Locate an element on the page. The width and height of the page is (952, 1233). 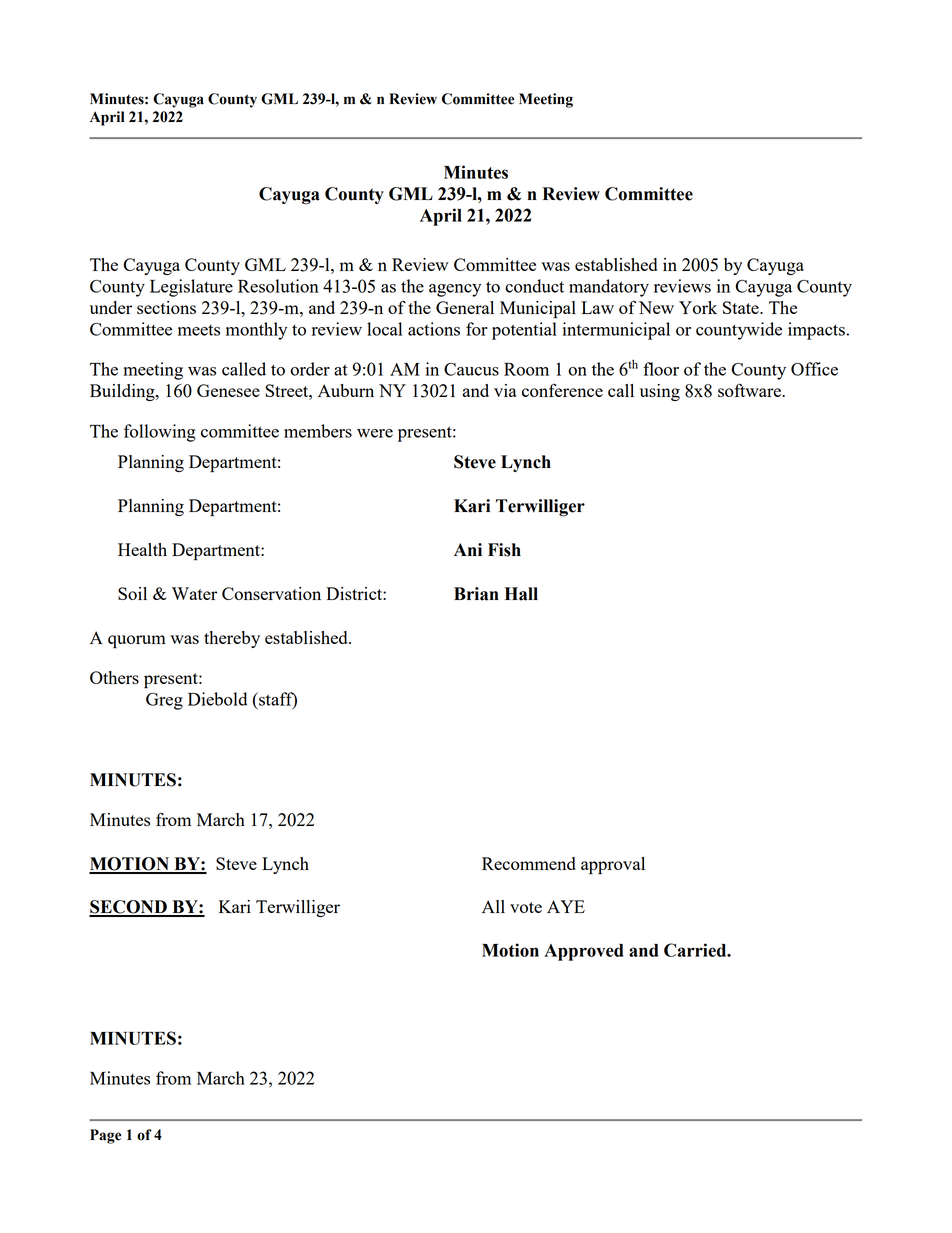
State is located at coordinates (742, 307).
